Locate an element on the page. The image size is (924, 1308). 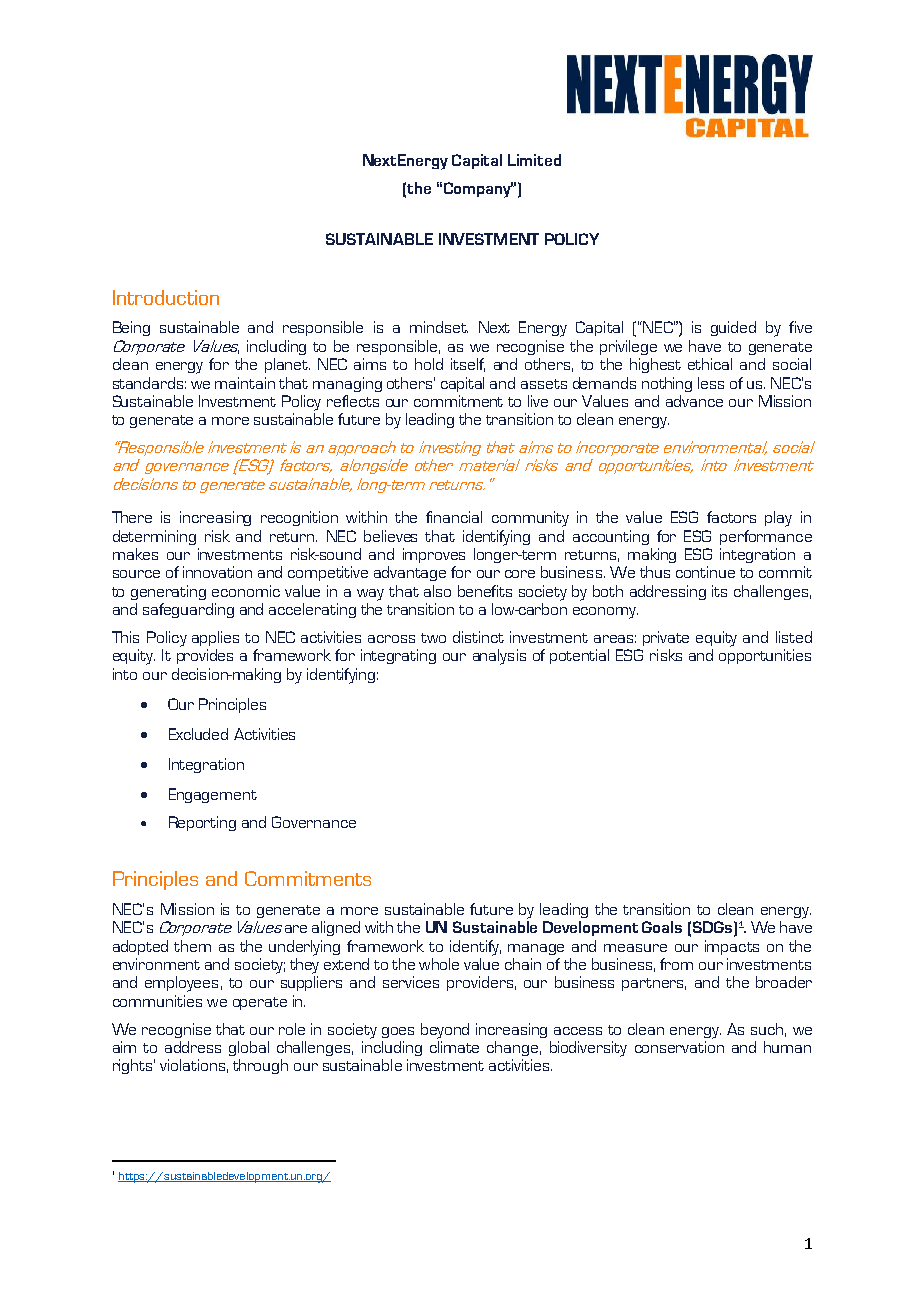
Reporting is located at coordinates (202, 823).
